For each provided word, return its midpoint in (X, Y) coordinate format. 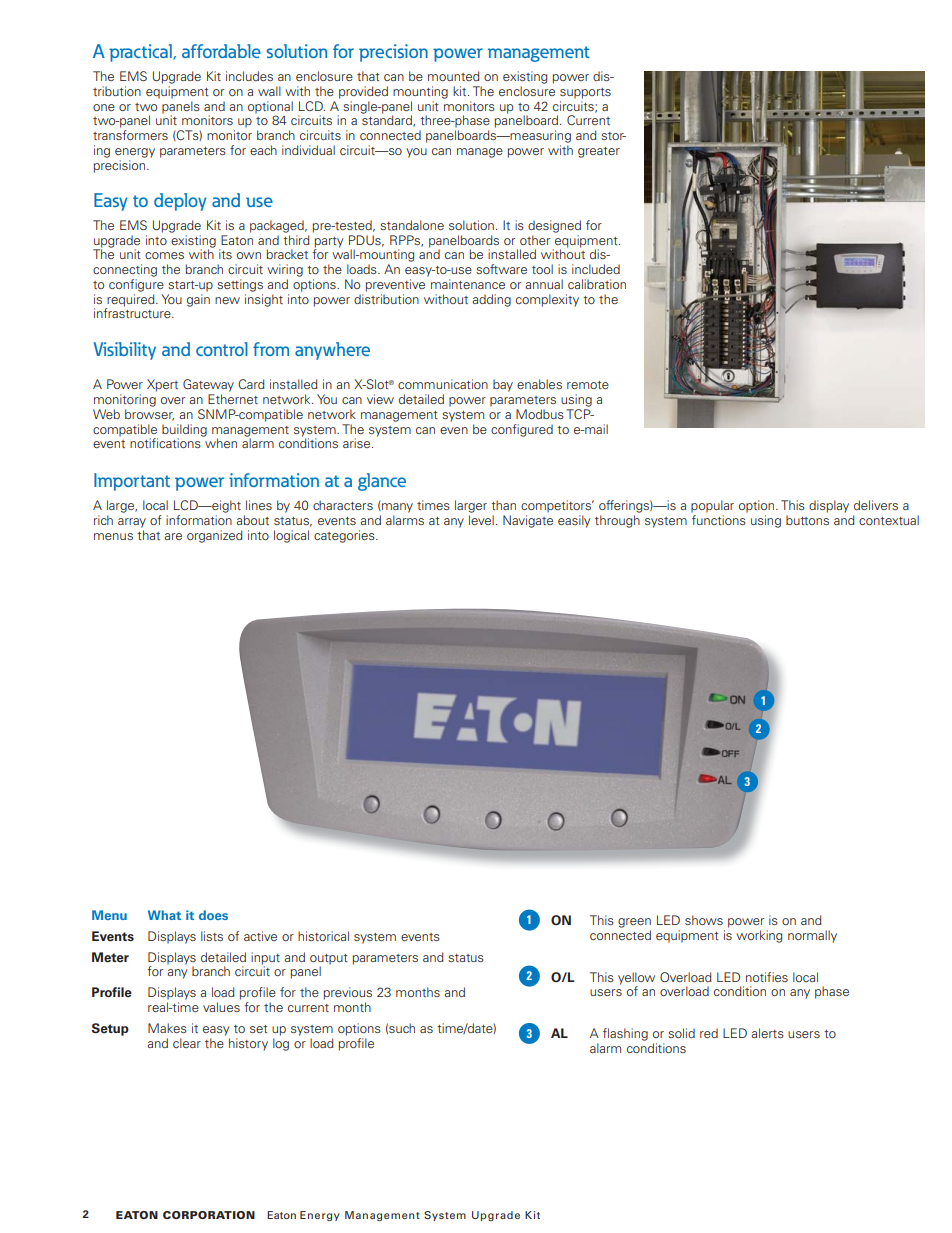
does (213, 915)
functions (719, 520)
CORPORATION (209, 1215)
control (222, 349)
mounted (454, 76)
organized (215, 536)
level (481, 520)
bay (503, 385)
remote (588, 385)
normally (812, 936)
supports (585, 93)
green (634, 923)
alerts (767, 1033)
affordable (221, 51)
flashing (625, 1034)
